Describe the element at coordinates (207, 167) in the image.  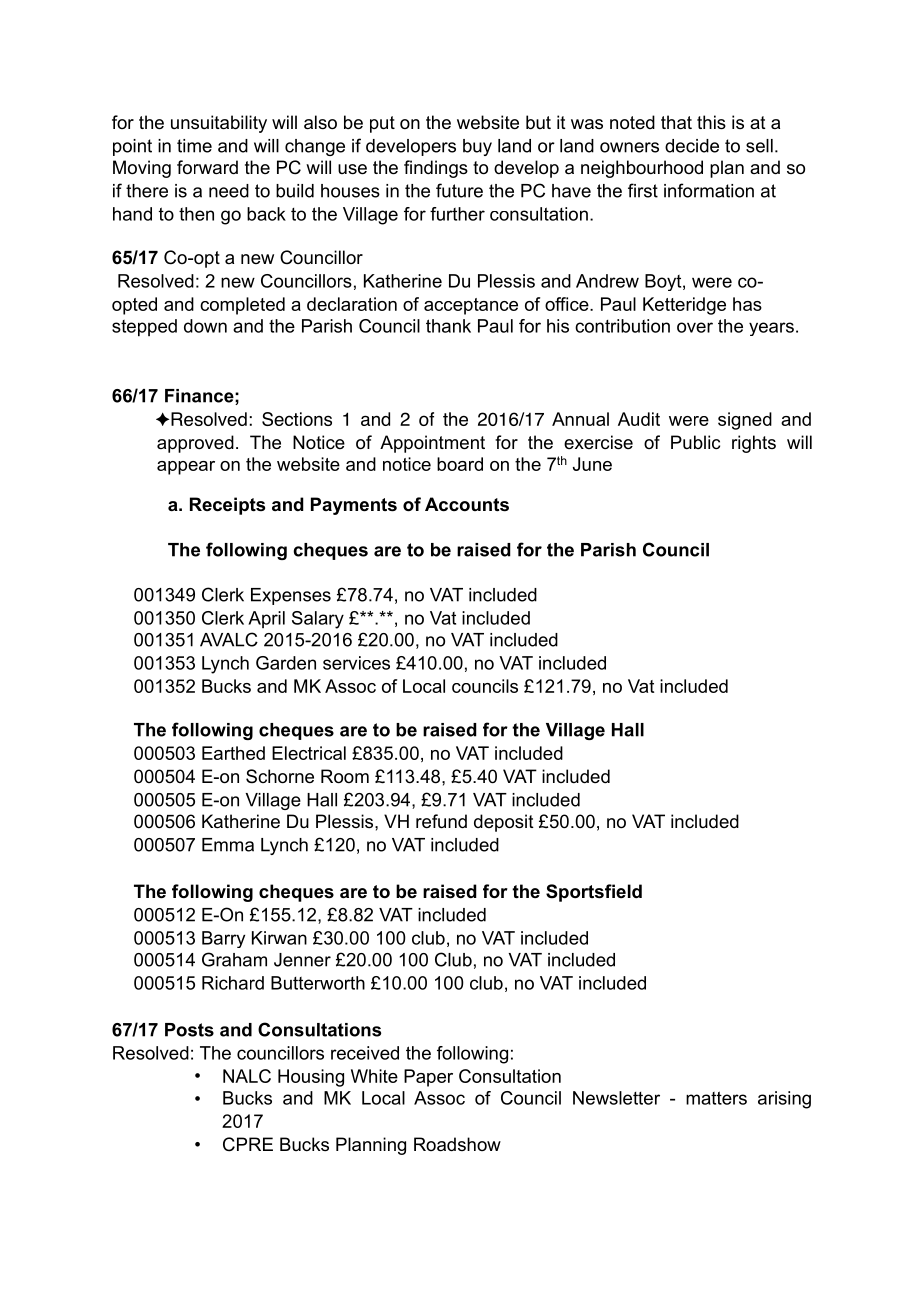
I see `forward` at that location.
